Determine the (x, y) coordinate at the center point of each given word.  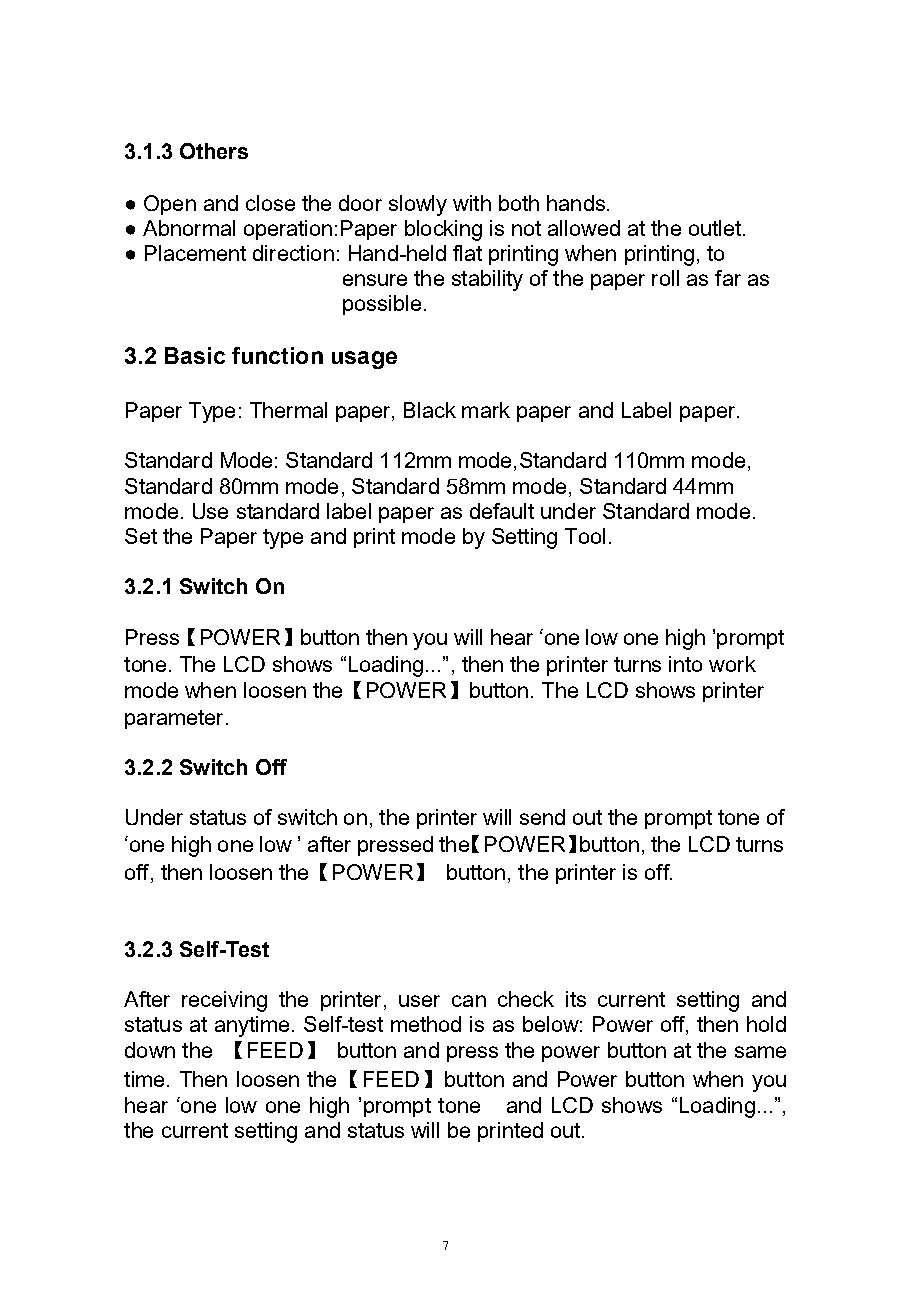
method (426, 1024)
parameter (174, 719)
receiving (224, 1001)
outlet (715, 228)
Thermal (288, 410)
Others (214, 151)
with (472, 203)
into (685, 664)
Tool (585, 536)
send (542, 817)
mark (486, 410)
